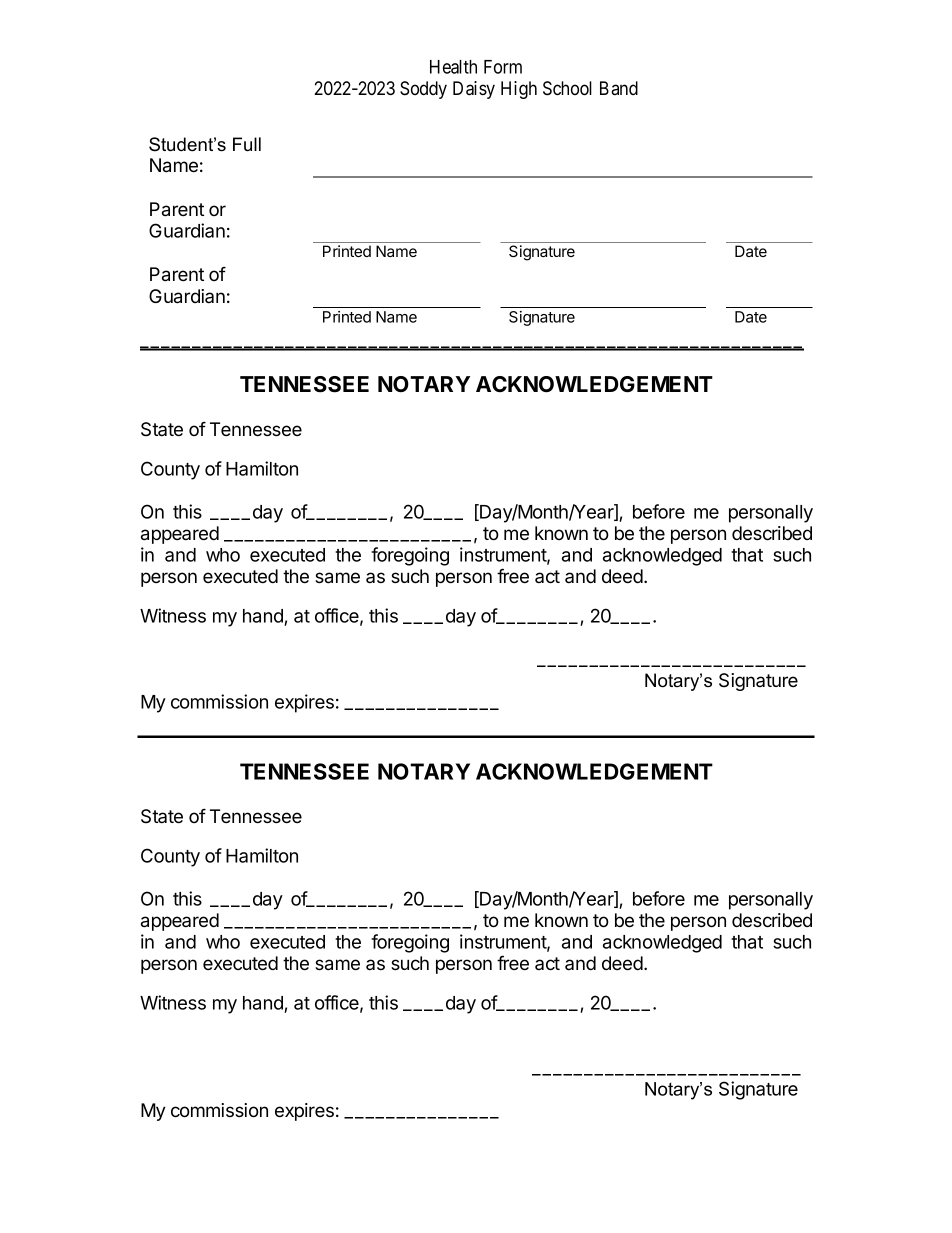 The height and width of the image is (1233, 952). I want to click on Band, so click(619, 88).
